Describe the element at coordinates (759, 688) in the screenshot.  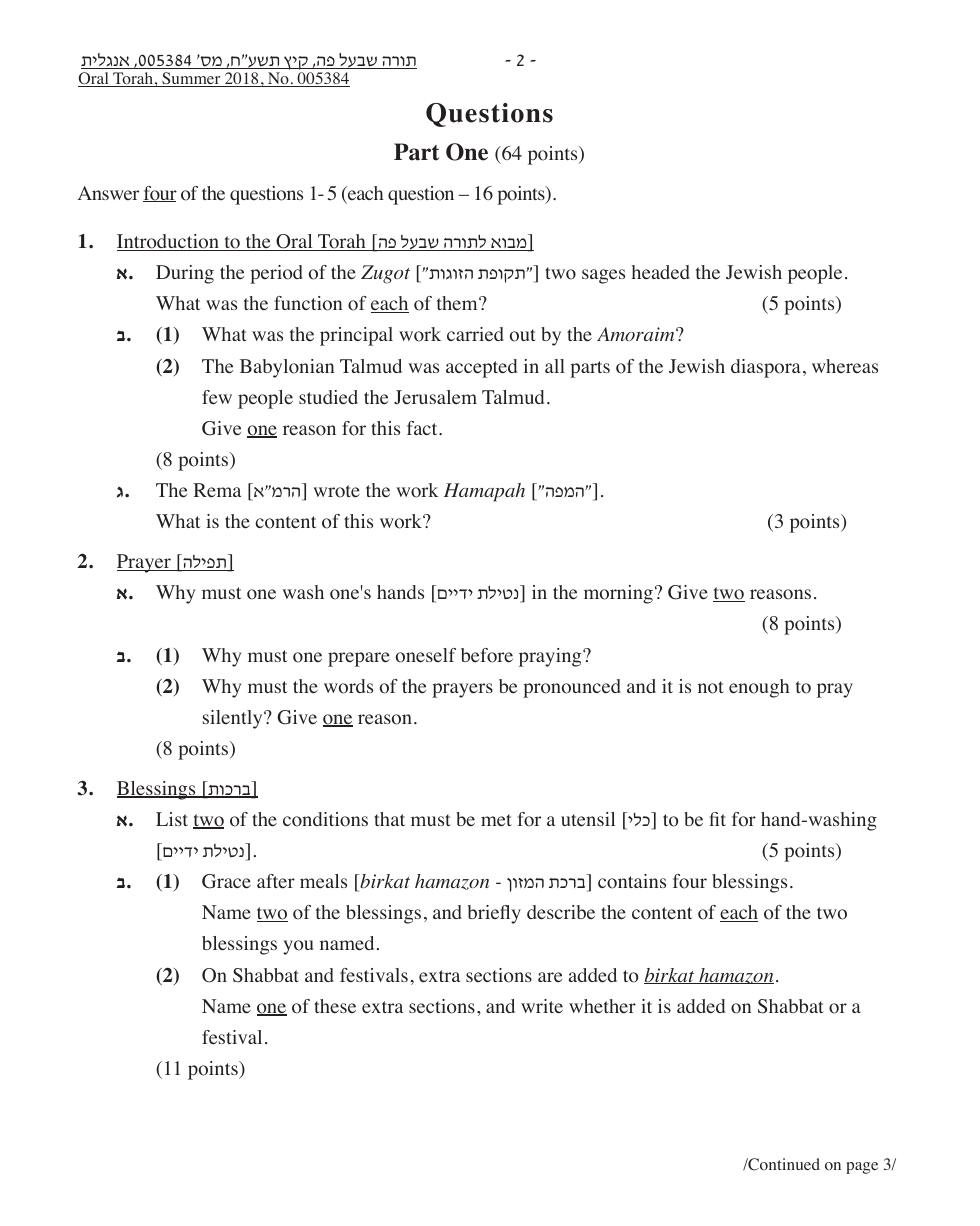
I see `enough` at that location.
